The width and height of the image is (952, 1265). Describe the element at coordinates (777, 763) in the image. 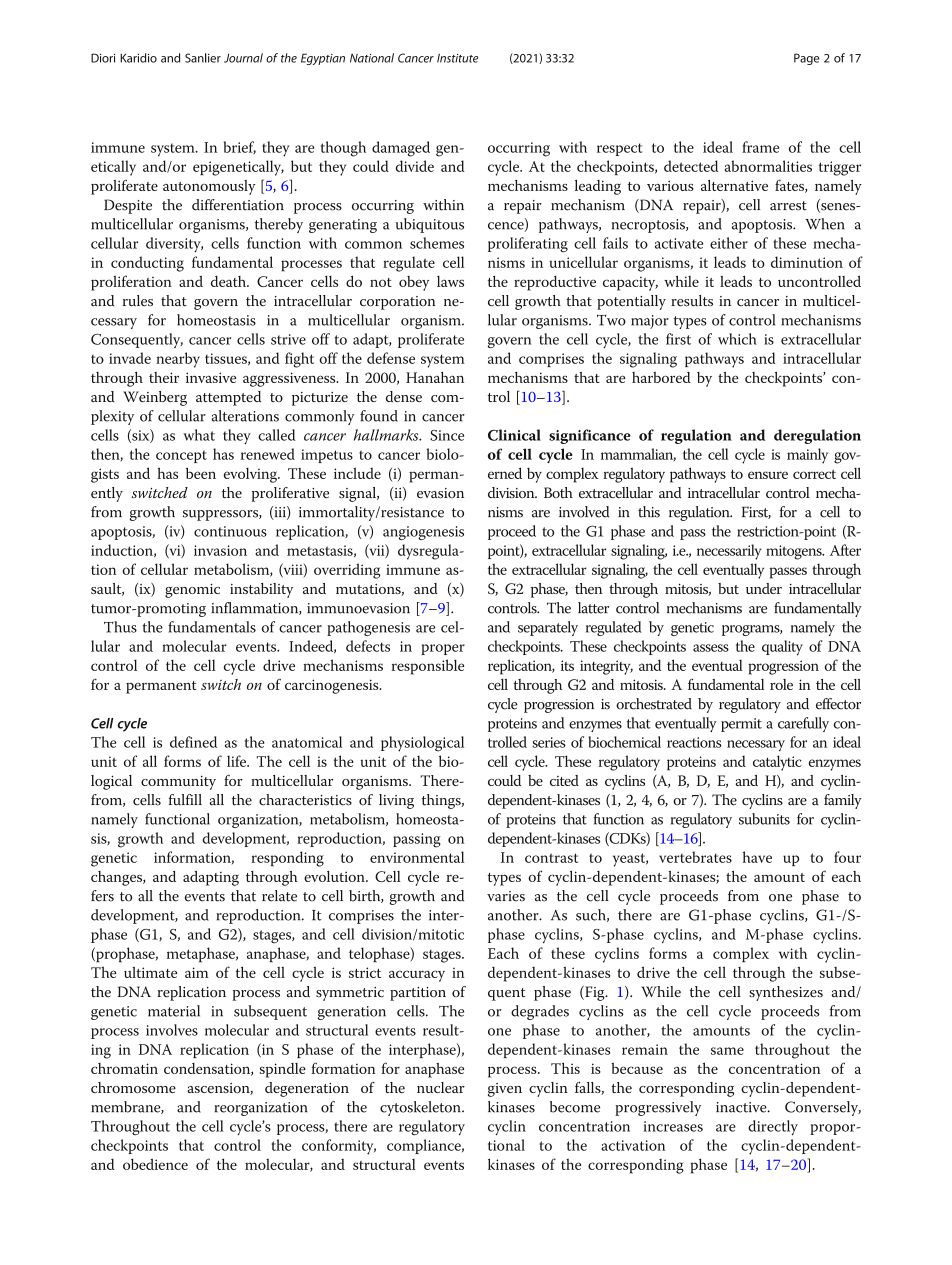

I see `catalytic` at that location.
